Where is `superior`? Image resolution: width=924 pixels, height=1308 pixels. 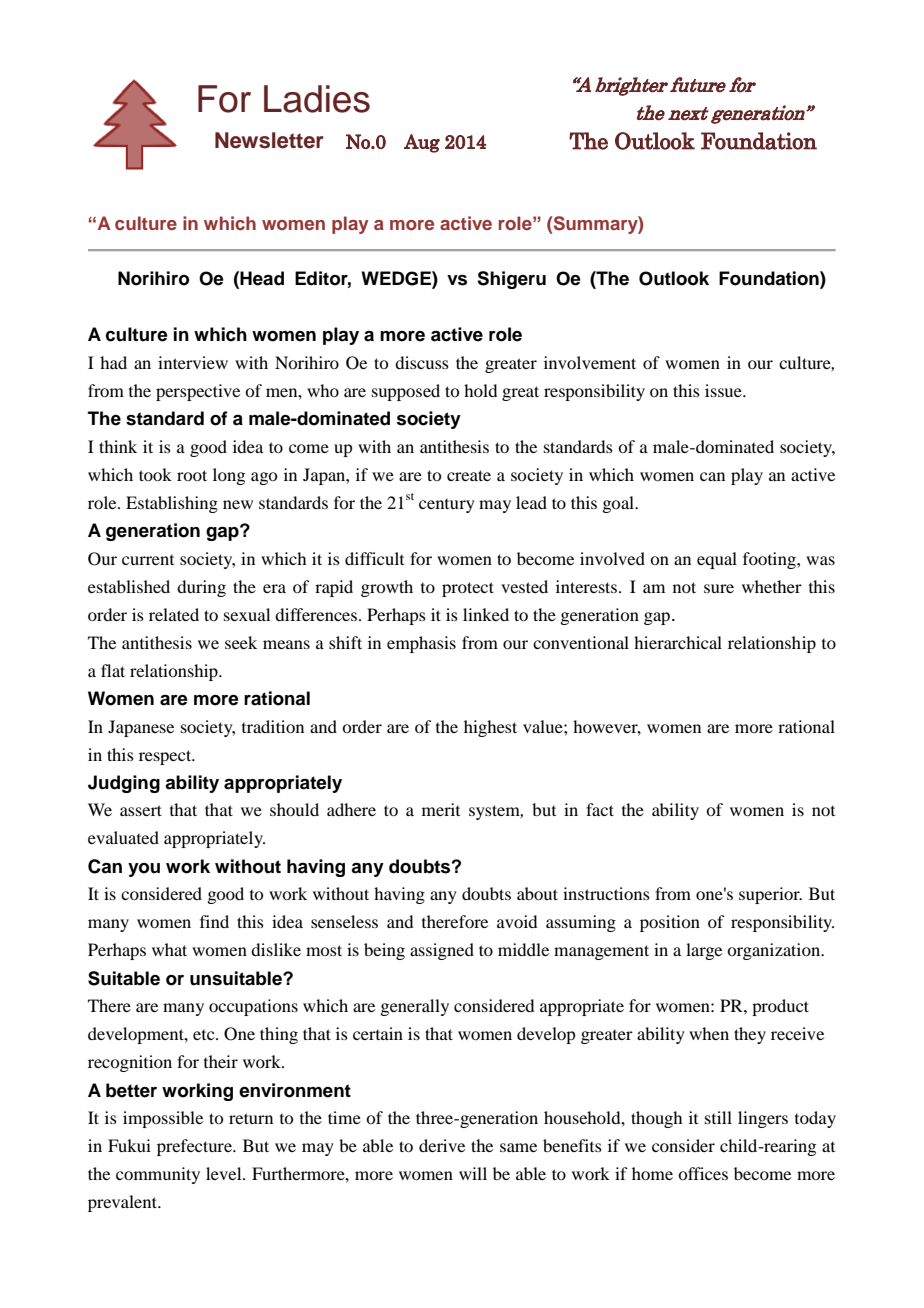 superior is located at coordinates (770, 895).
